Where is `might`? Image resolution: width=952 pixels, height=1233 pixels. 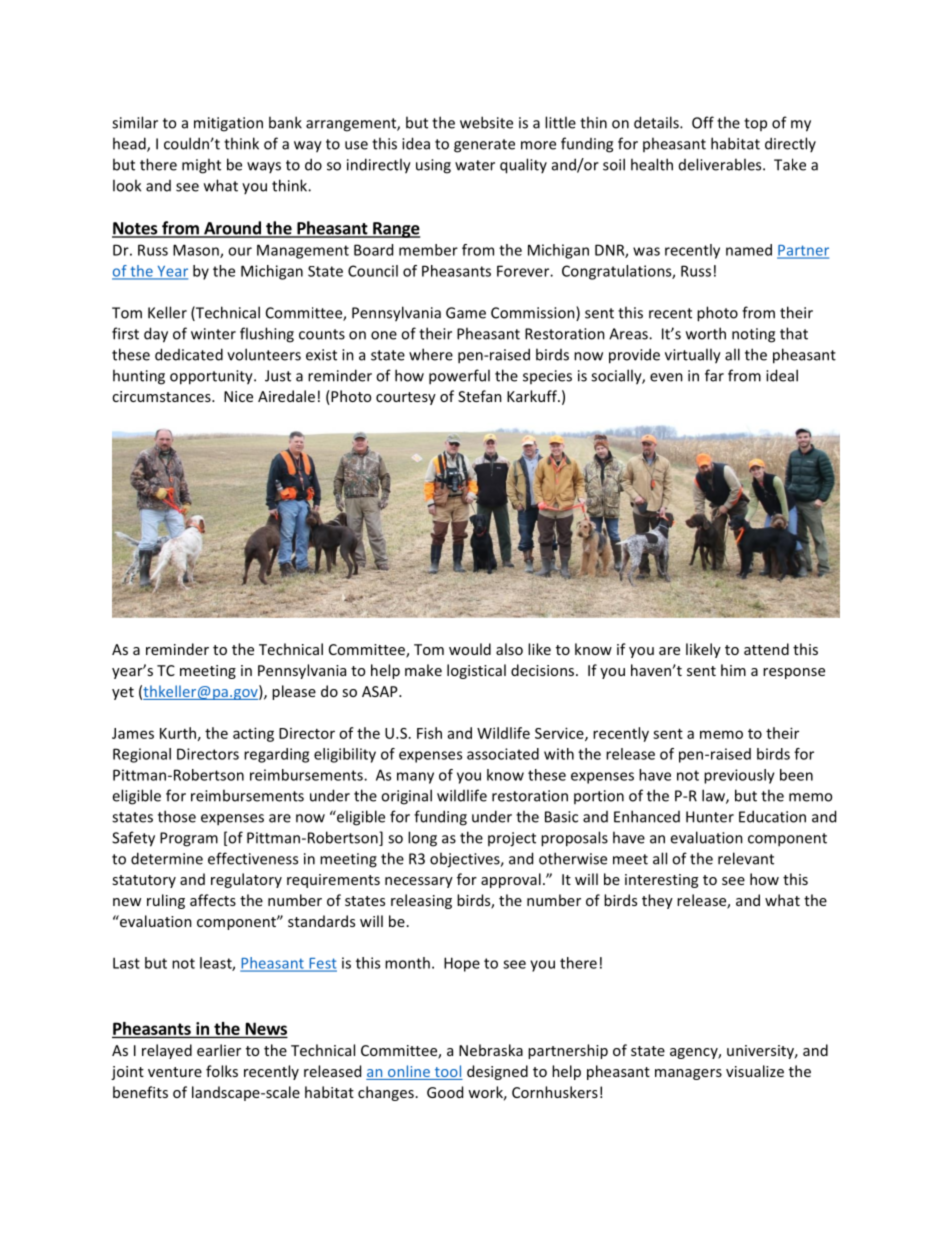 might is located at coordinates (201, 166).
